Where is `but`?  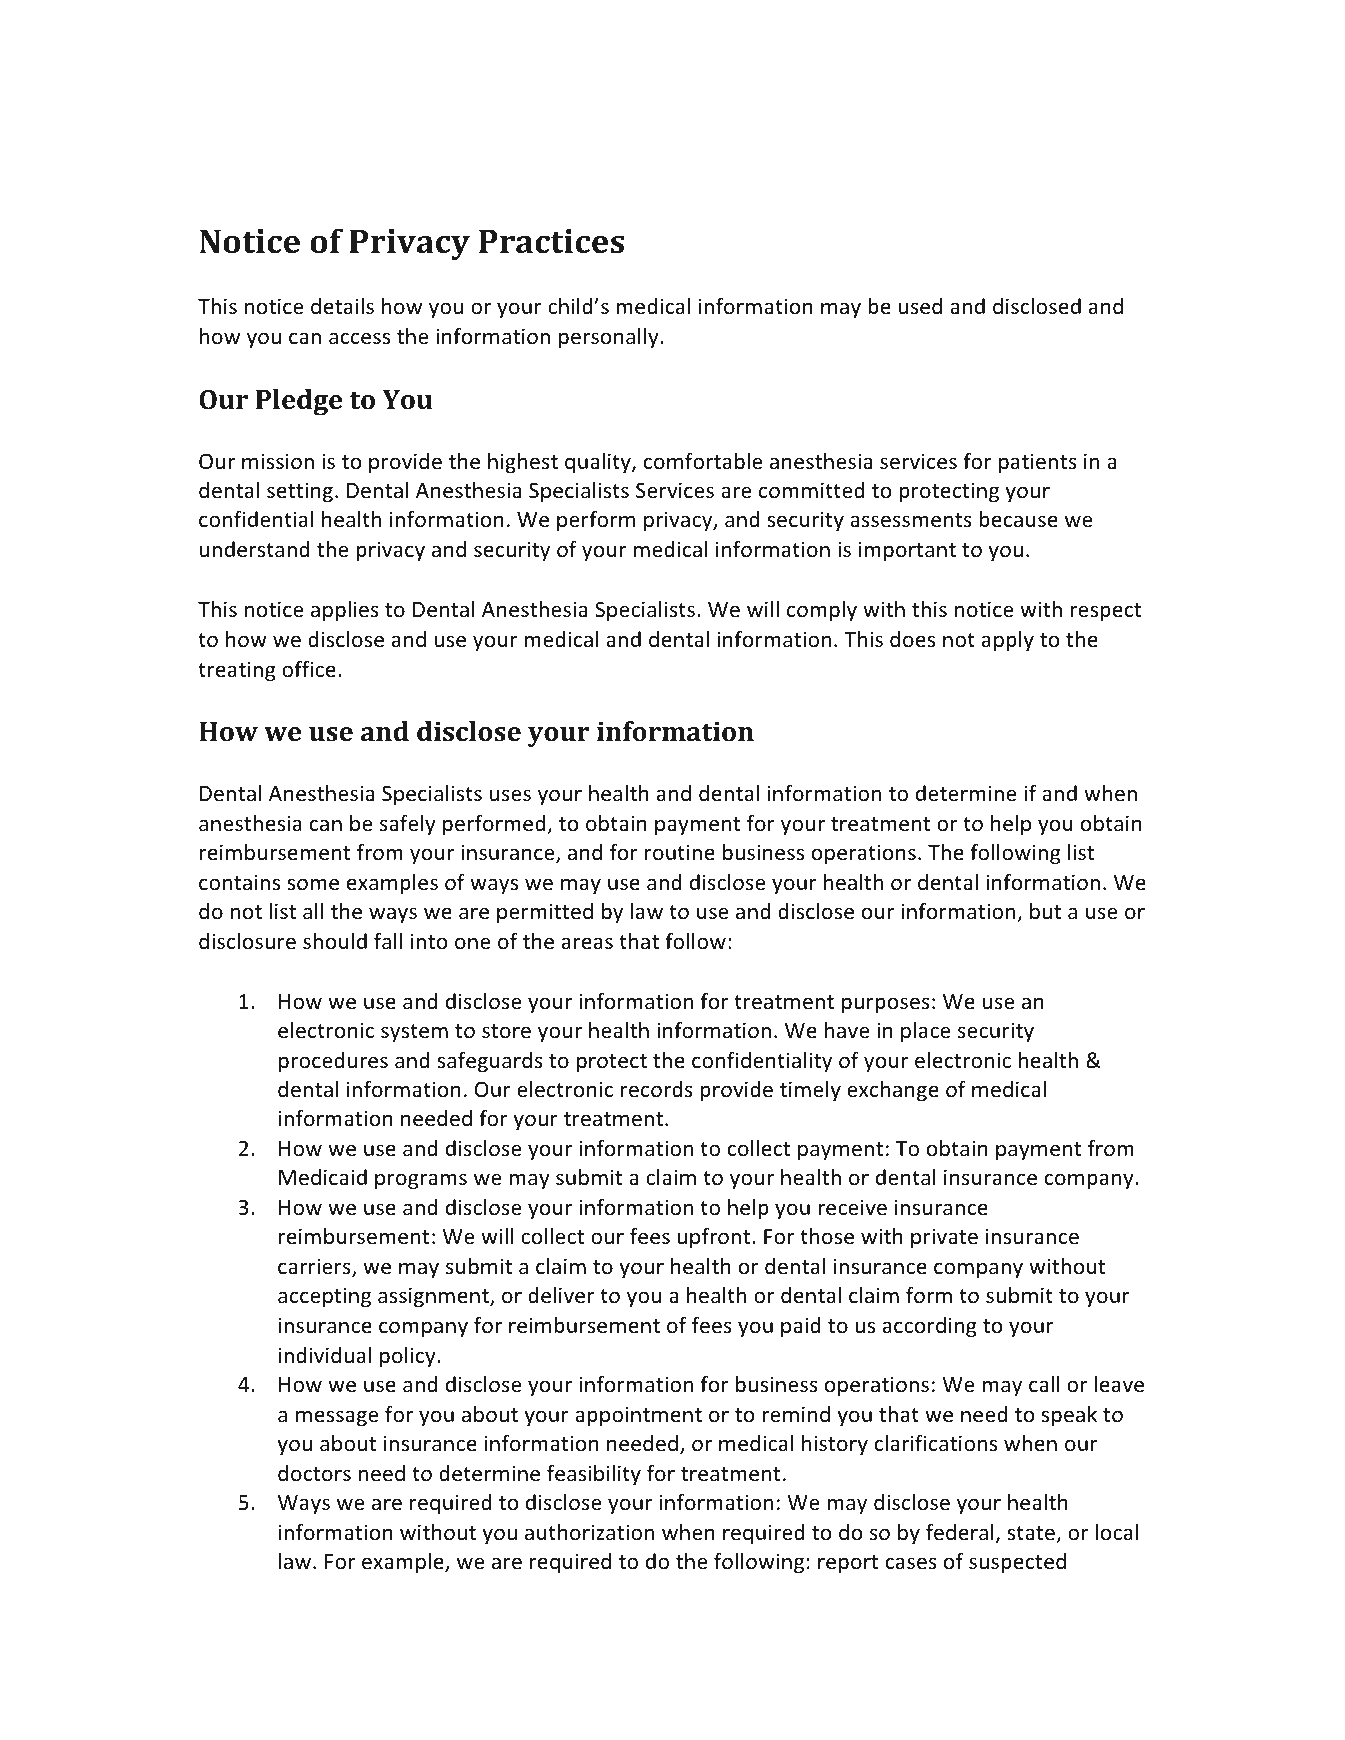 but is located at coordinates (1045, 911).
